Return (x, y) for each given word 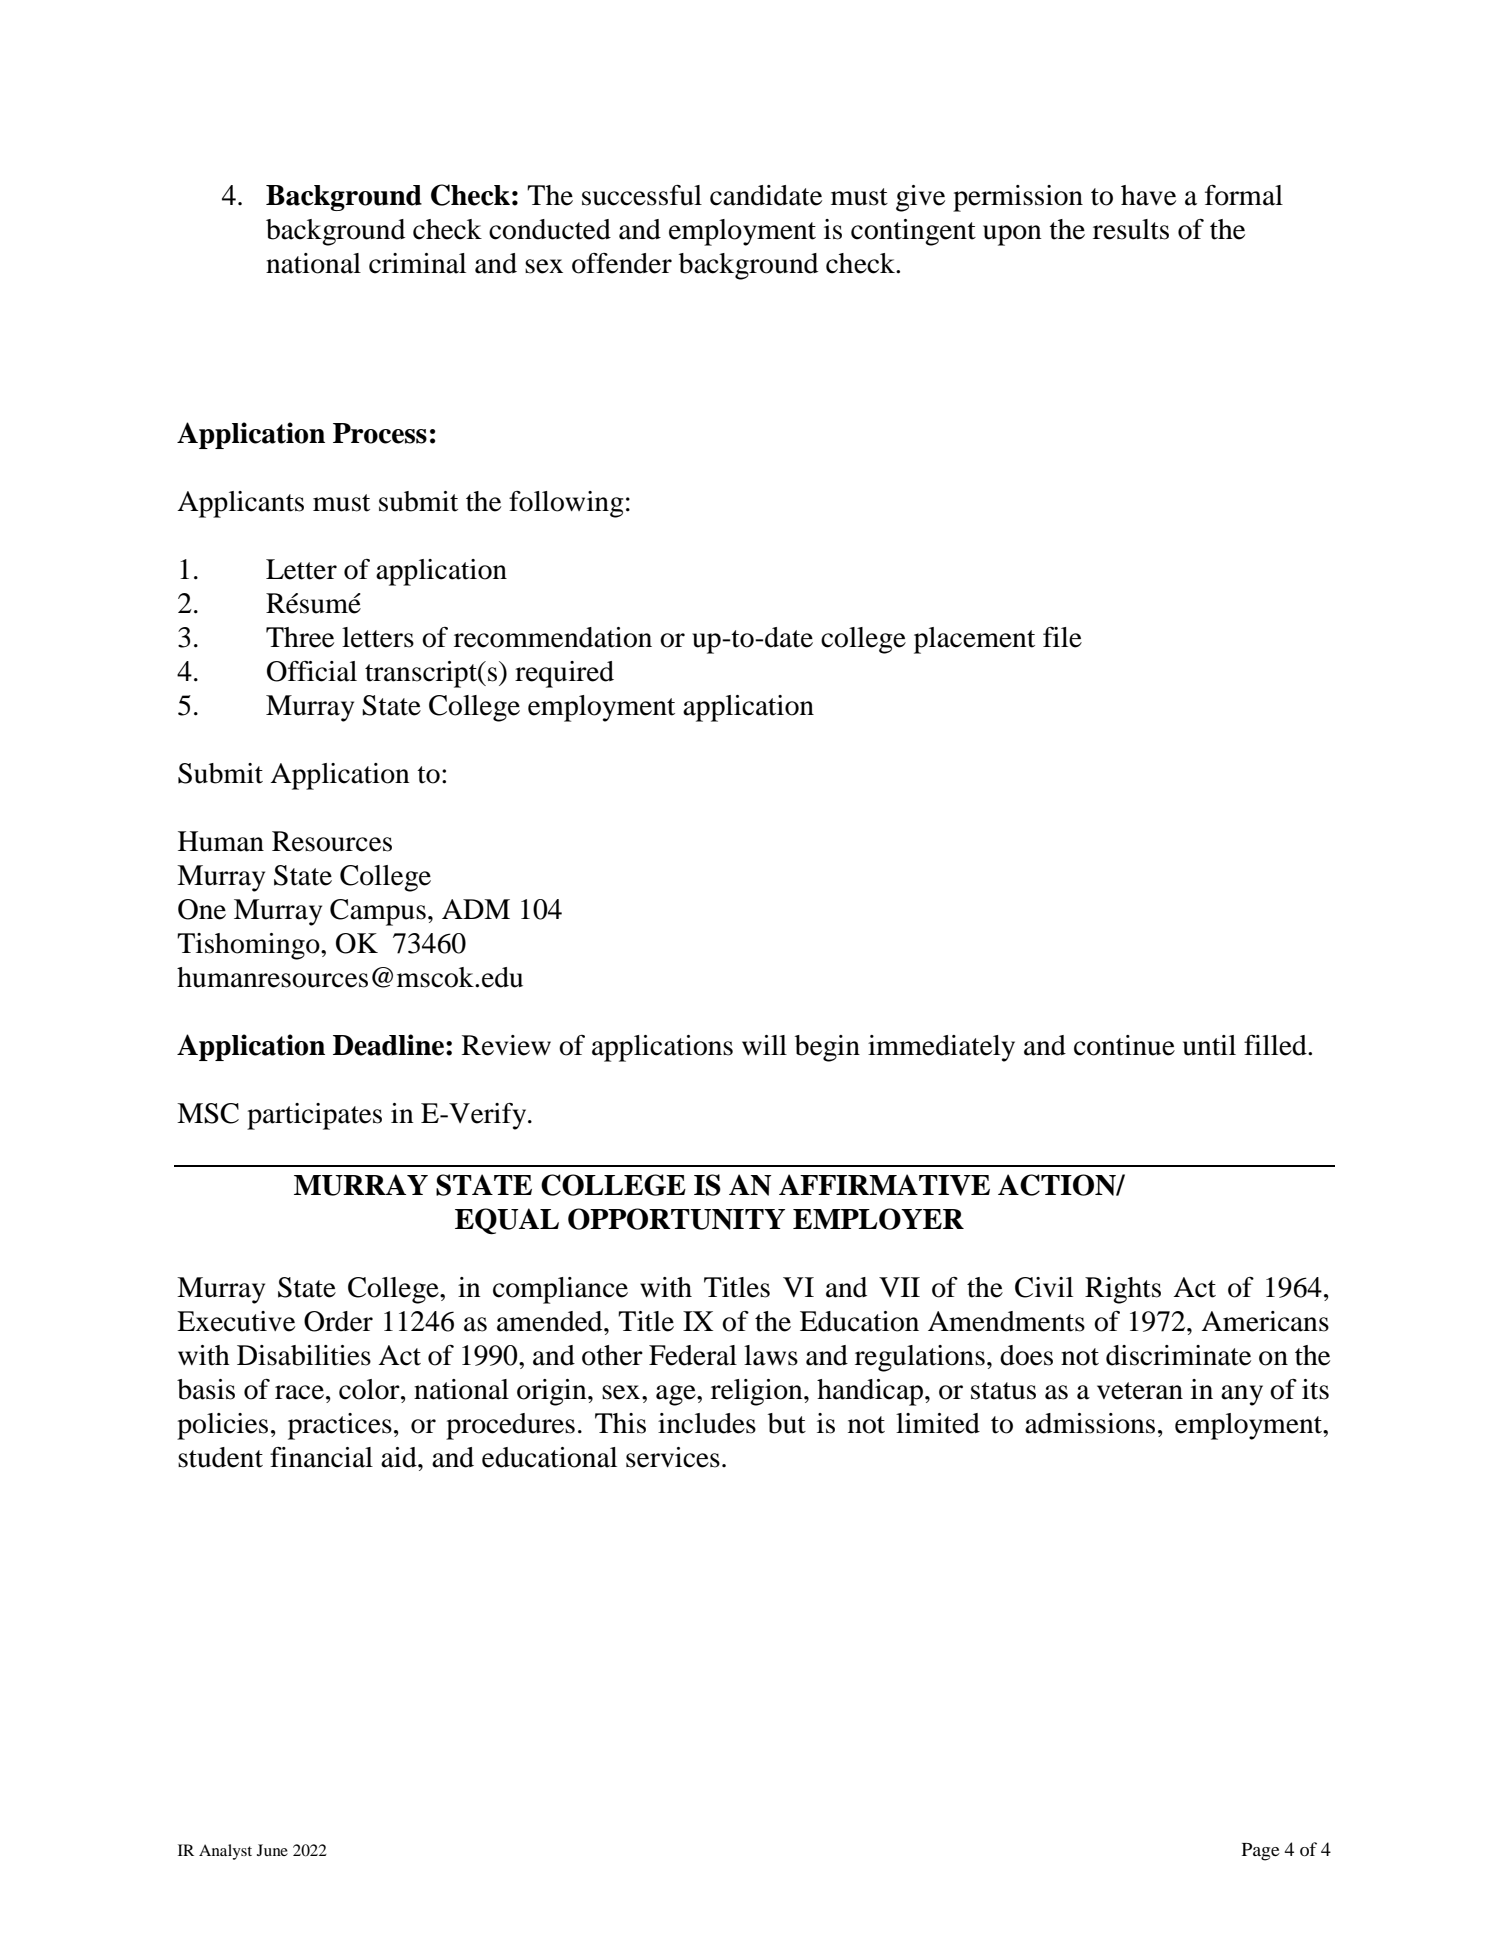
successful (642, 195)
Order (338, 1321)
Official (312, 671)
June (272, 1850)
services (673, 1457)
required (564, 674)
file (1062, 637)
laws (771, 1355)
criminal (417, 263)
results (1131, 229)
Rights (1123, 1290)
